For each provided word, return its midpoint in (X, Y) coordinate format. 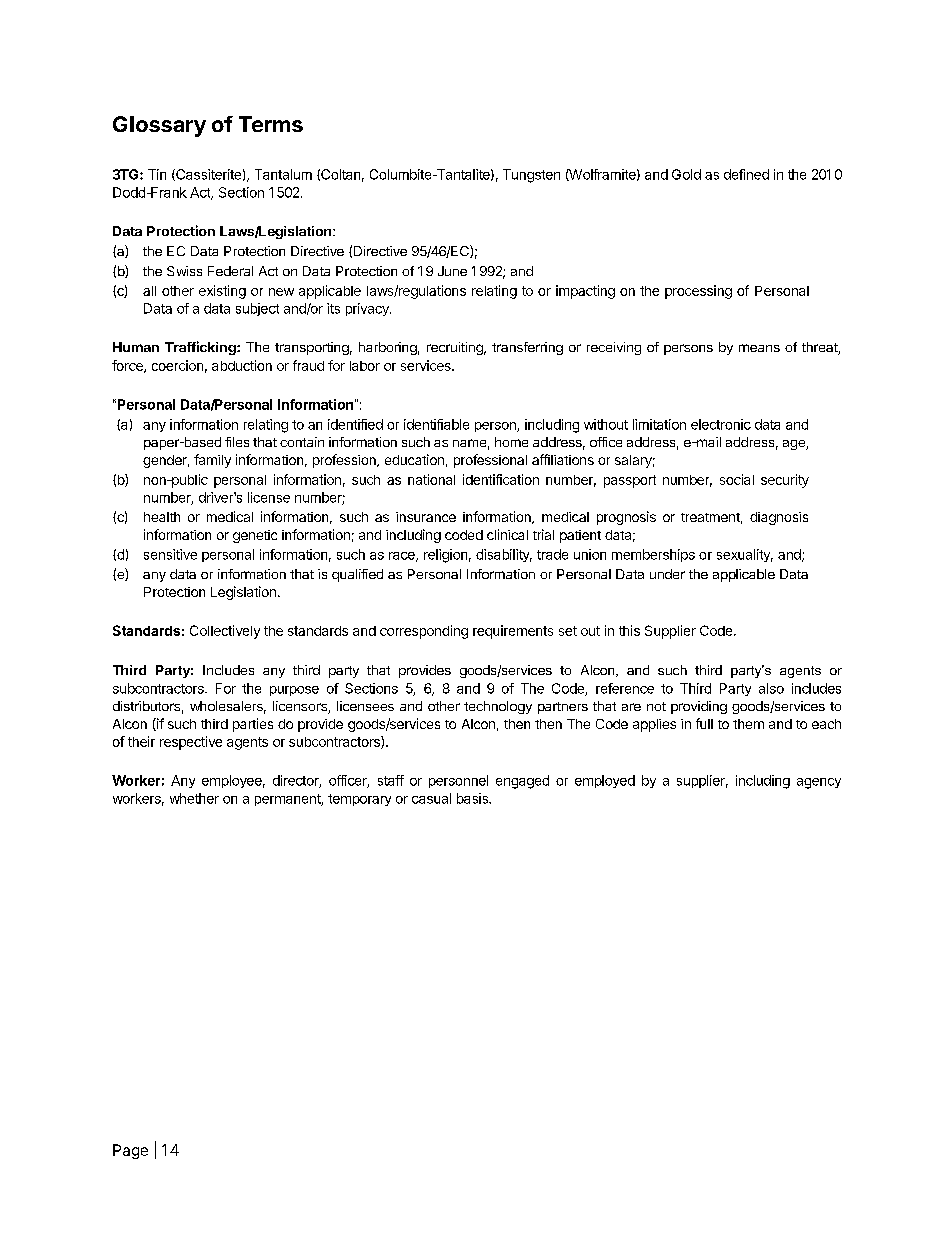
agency (819, 783)
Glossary (159, 126)
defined (746, 174)
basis (473, 798)
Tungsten (531, 176)
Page (130, 1151)
